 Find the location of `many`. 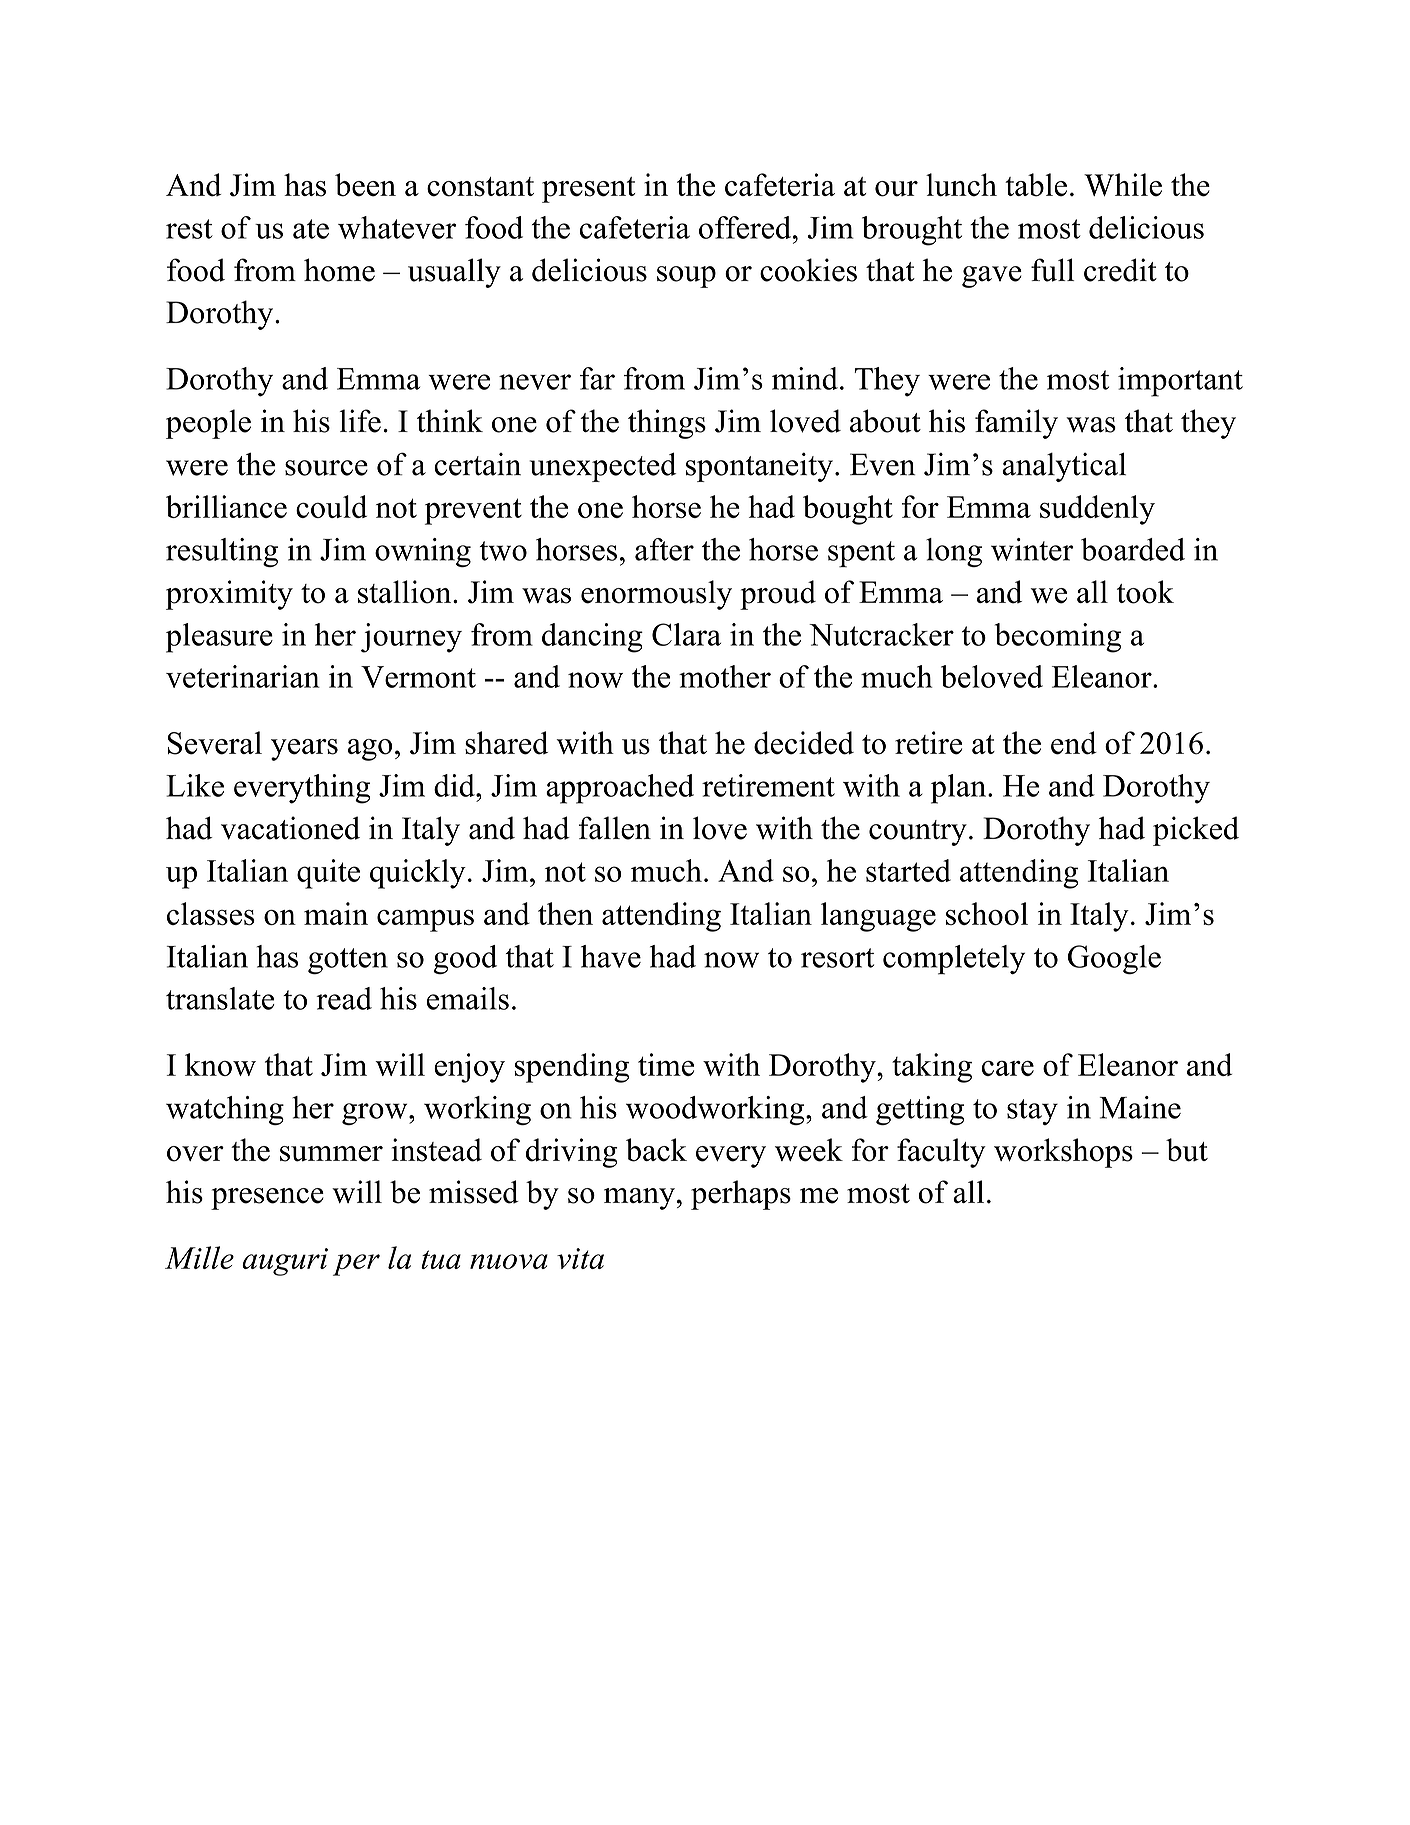

many is located at coordinates (639, 1199).
